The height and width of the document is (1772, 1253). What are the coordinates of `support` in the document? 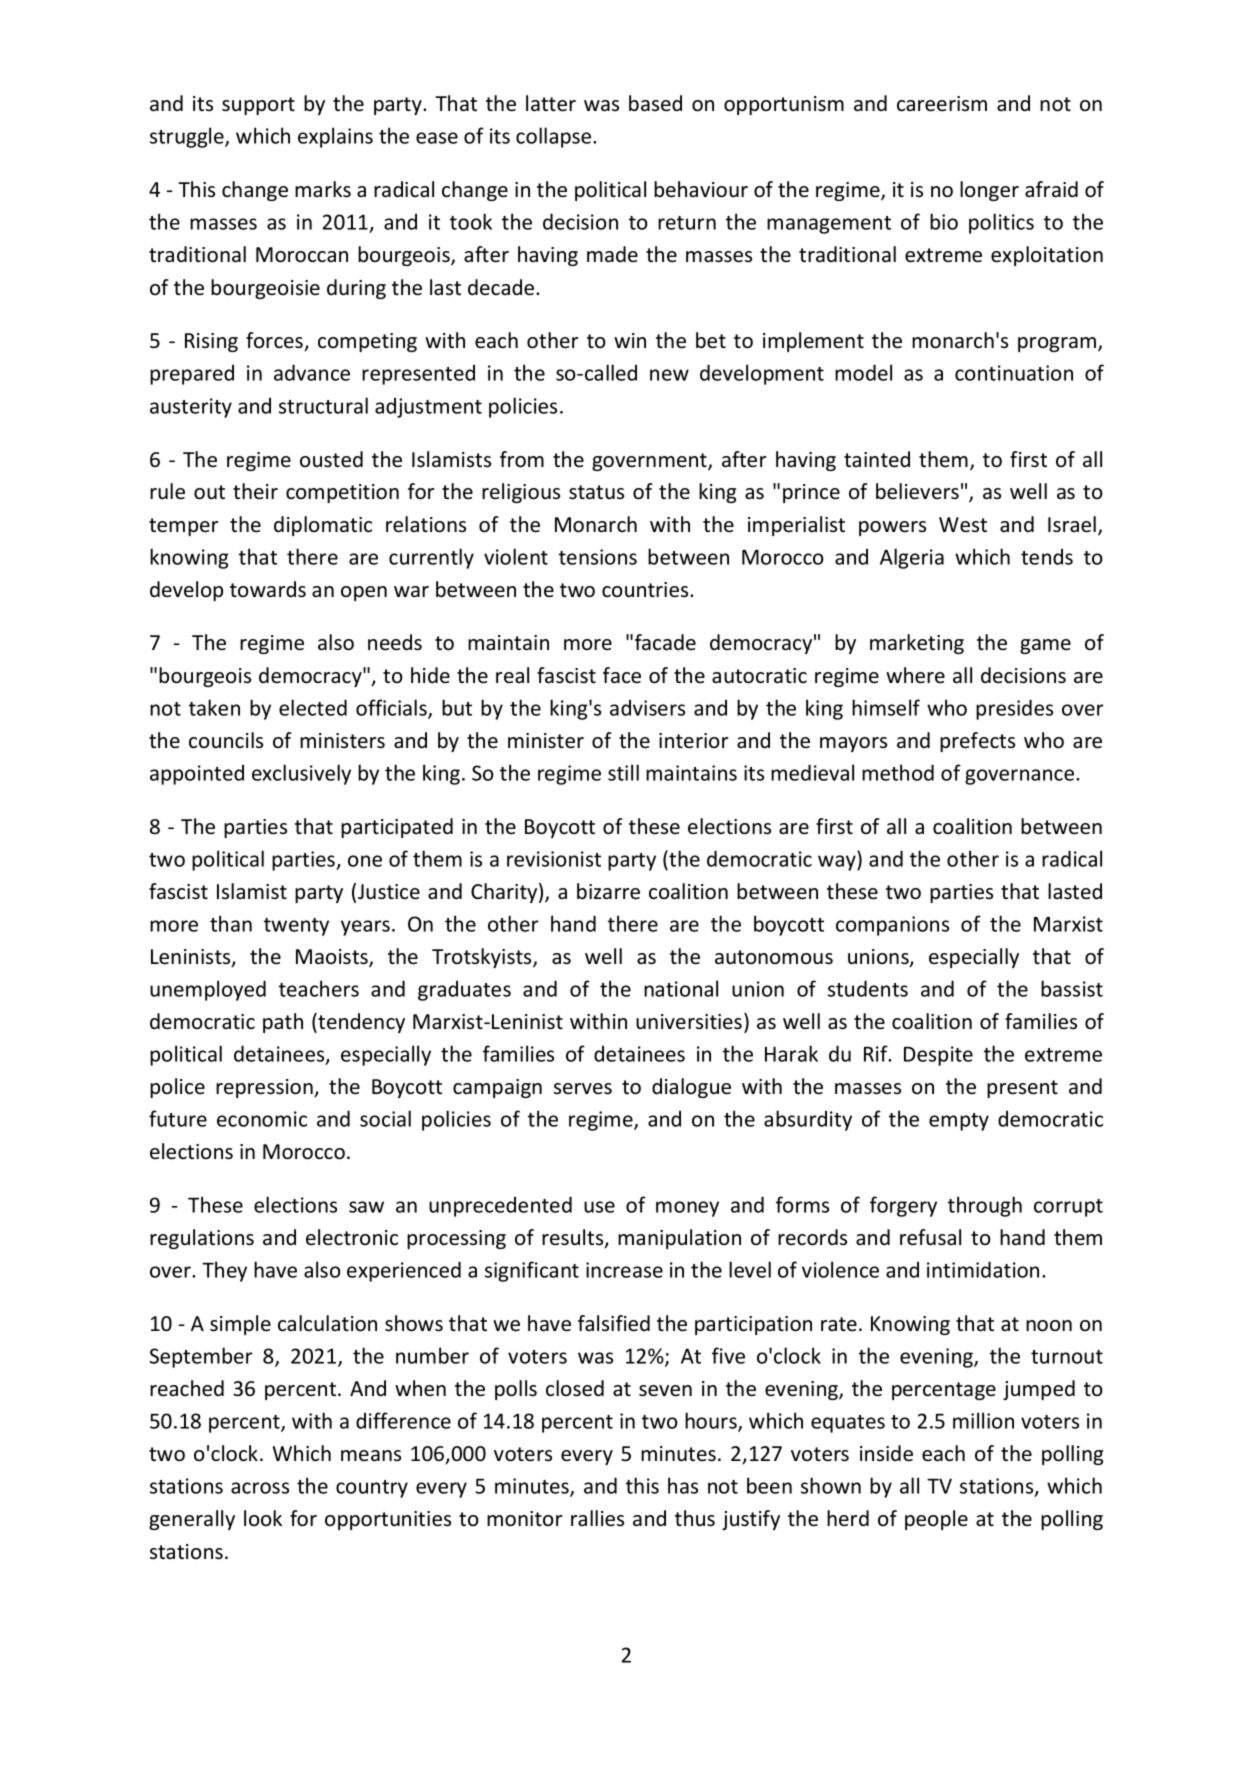 It's located at (258, 106).
